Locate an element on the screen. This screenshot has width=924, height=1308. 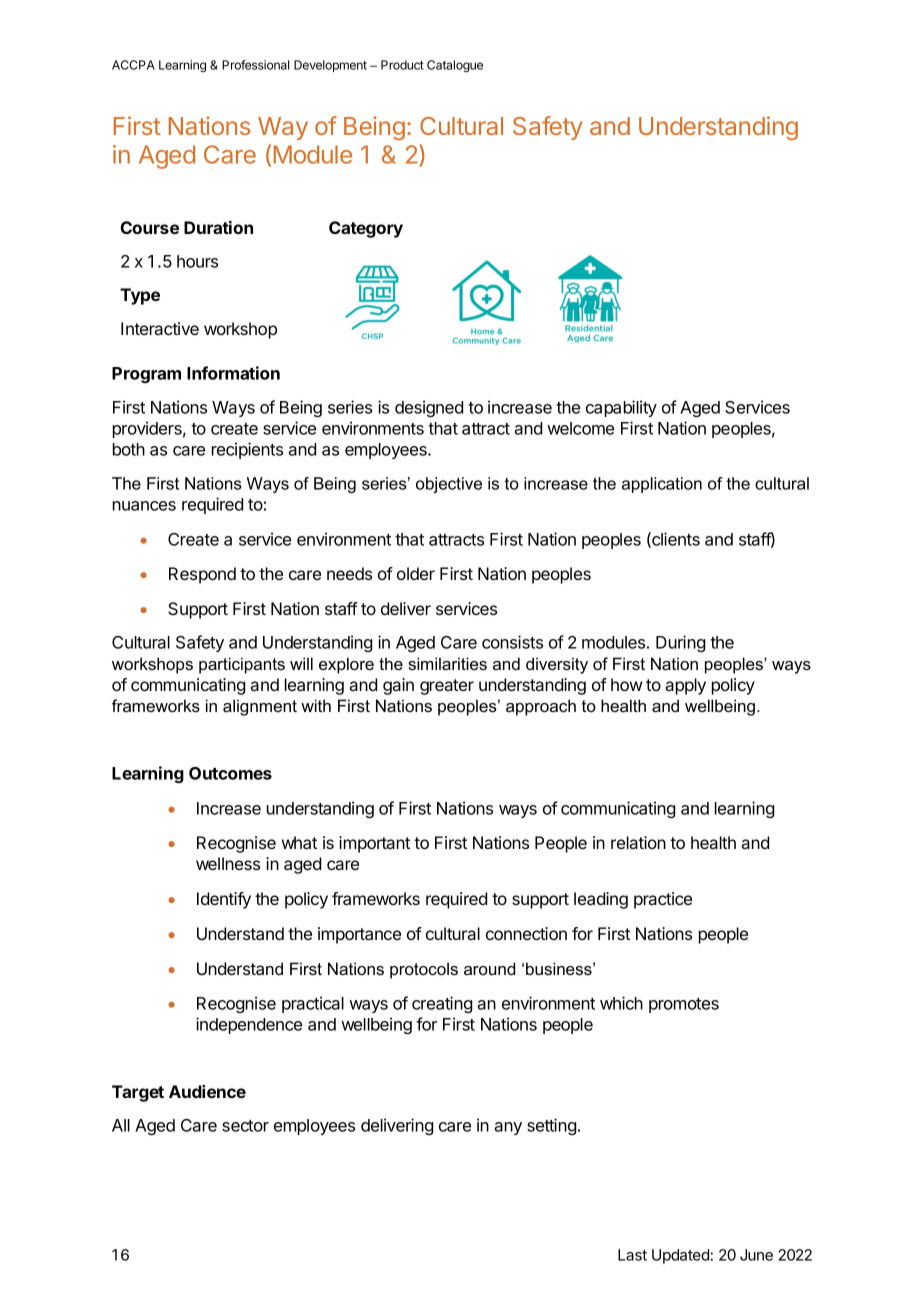
sector is located at coordinates (245, 1126).
